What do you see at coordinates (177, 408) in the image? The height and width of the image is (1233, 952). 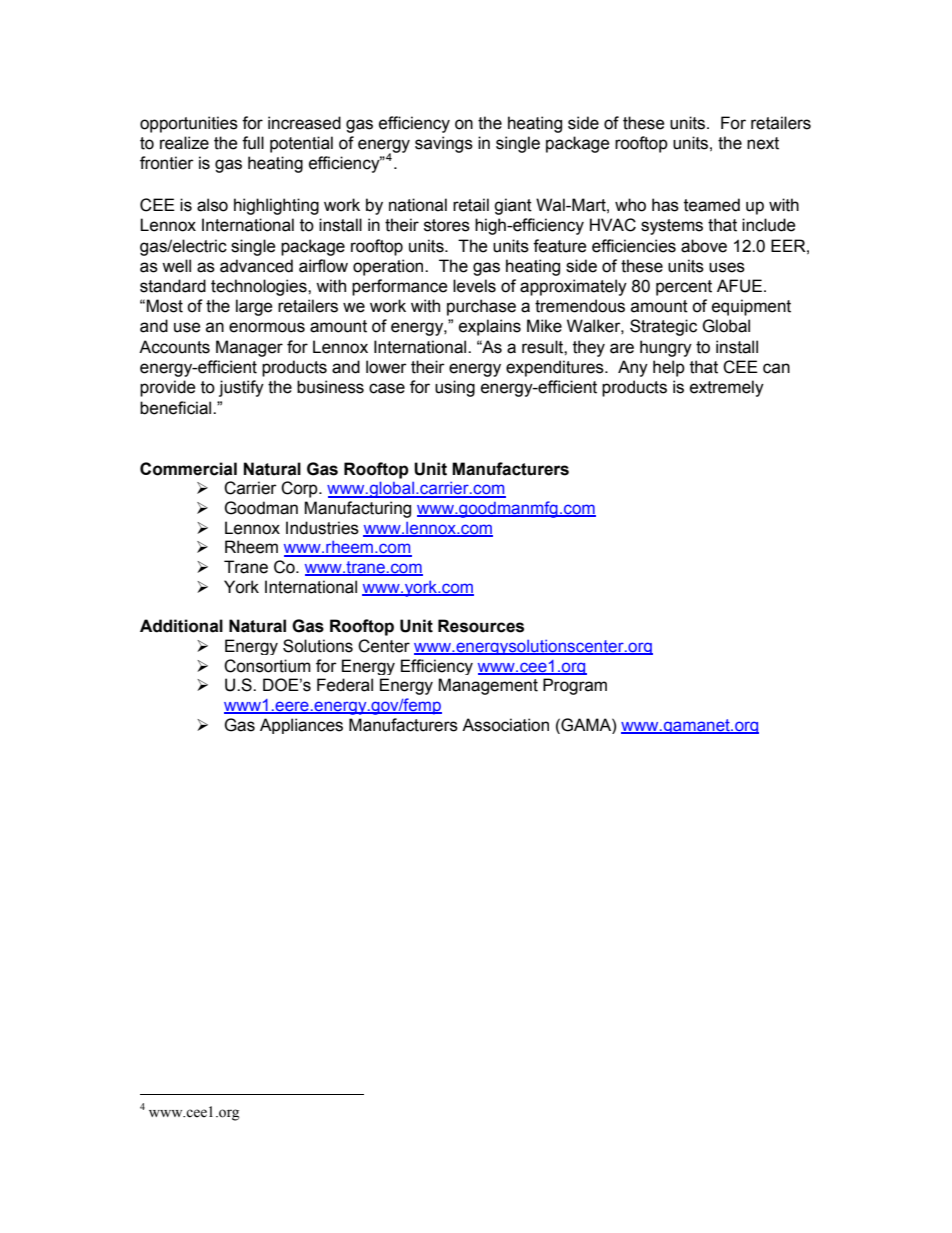 I see `beneficial` at bounding box center [177, 408].
